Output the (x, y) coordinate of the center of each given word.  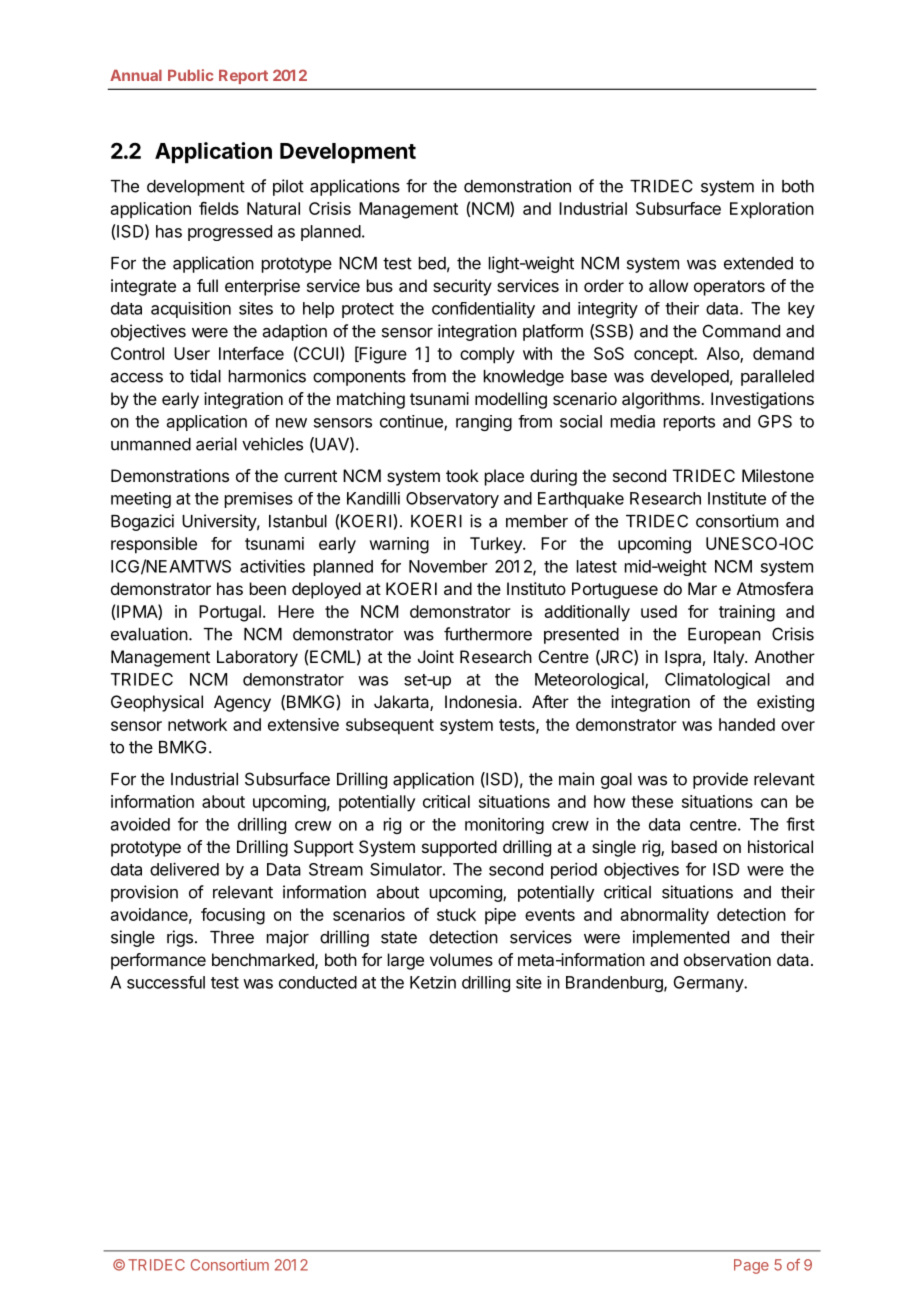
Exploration (772, 210)
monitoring (504, 826)
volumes (461, 959)
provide (720, 780)
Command (741, 331)
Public (190, 75)
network (197, 724)
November (448, 566)
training (747, 613)
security (462, 287)
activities (272, 566)
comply (487, 355)
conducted (318, 982)
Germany (709, 984)
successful (166, 982)
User (192, 353)
